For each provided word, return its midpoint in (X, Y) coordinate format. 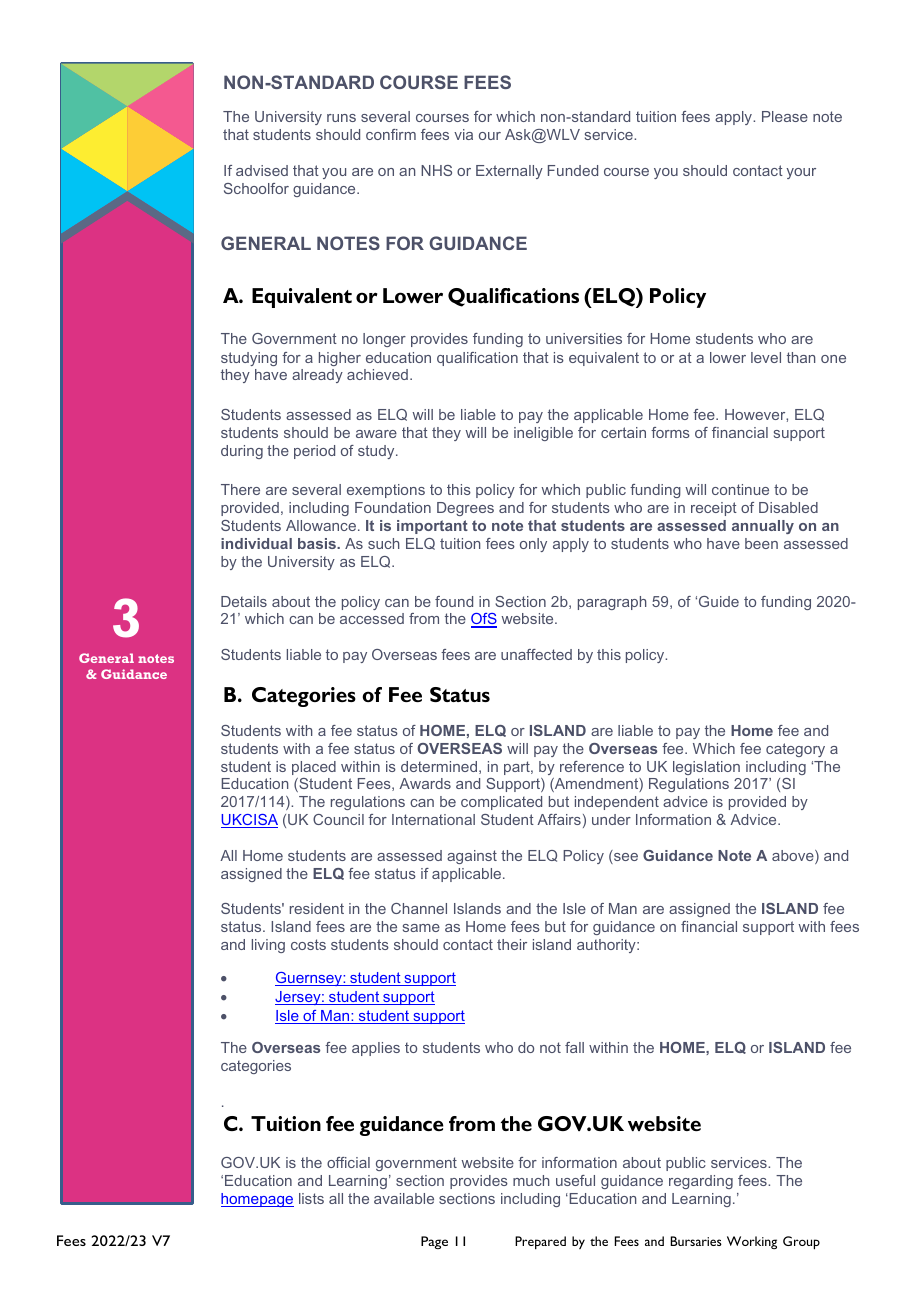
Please (785, 116)
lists (311, 1198)
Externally (509, 172)
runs (341, 118)
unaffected (536, 654)
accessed (372, 618)
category (795, 750)
